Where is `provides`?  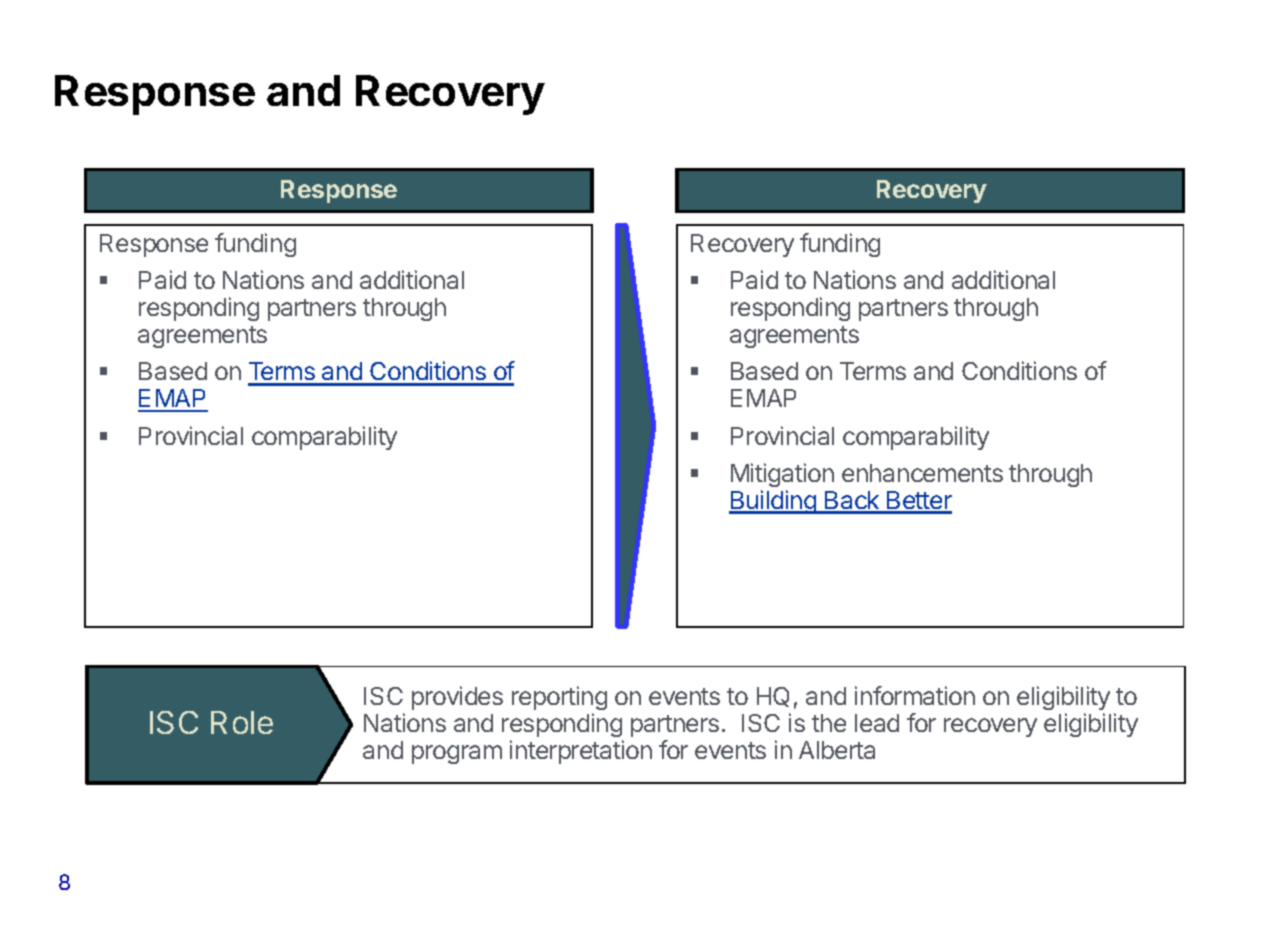
provides is located at coordinates (457, 698).
